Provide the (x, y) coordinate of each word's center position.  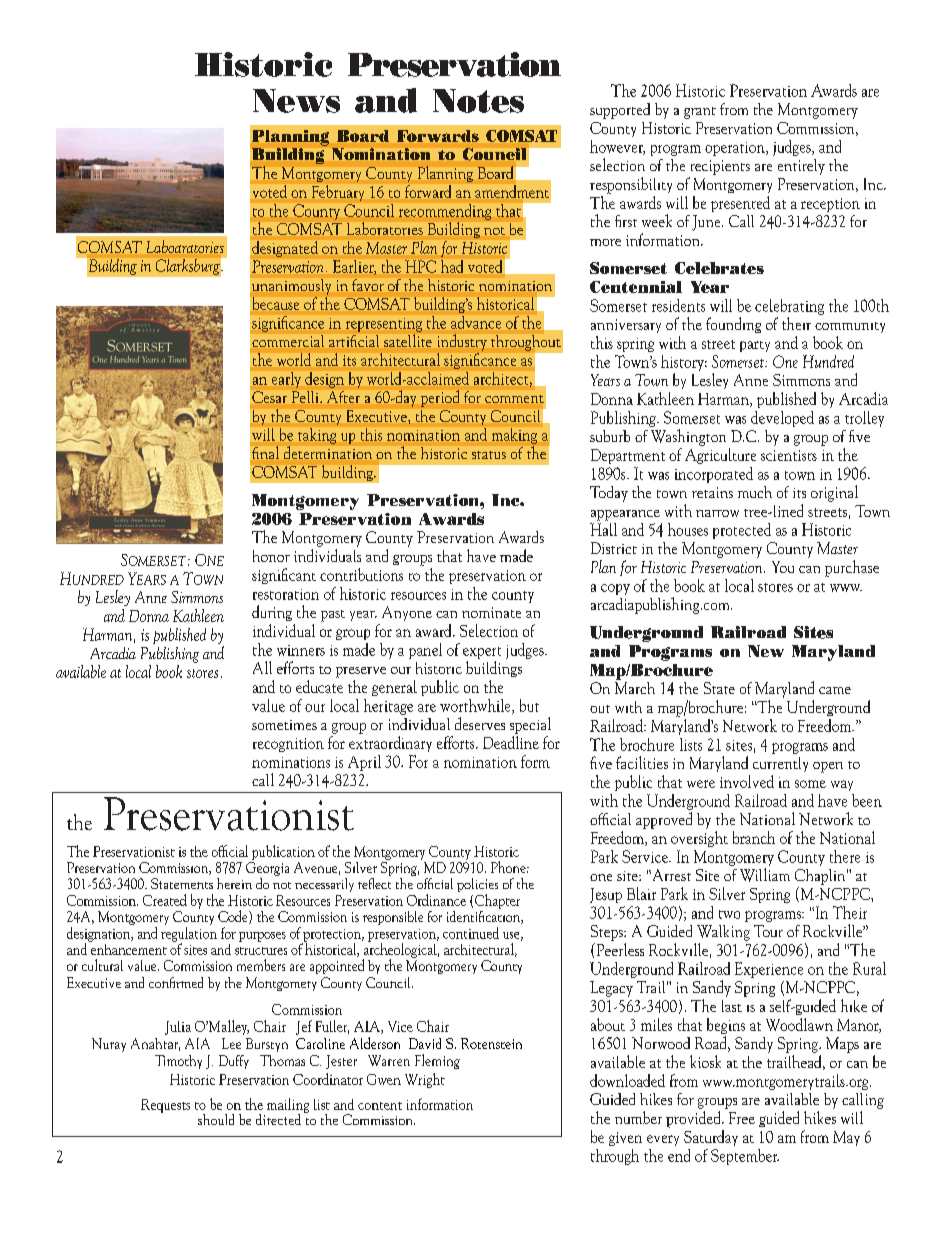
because (276, 303)
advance (476, 322)
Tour (768, 931)
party (755, 346)
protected (742, 531)
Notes (478, 101)
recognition (288, 745)
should (216, 1119)
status (489, 455)
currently (780, 764)
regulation (189, 934)
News (296, 101)
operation (736, 149)
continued (471, 933)
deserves (480, 723)
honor (271, 556)
